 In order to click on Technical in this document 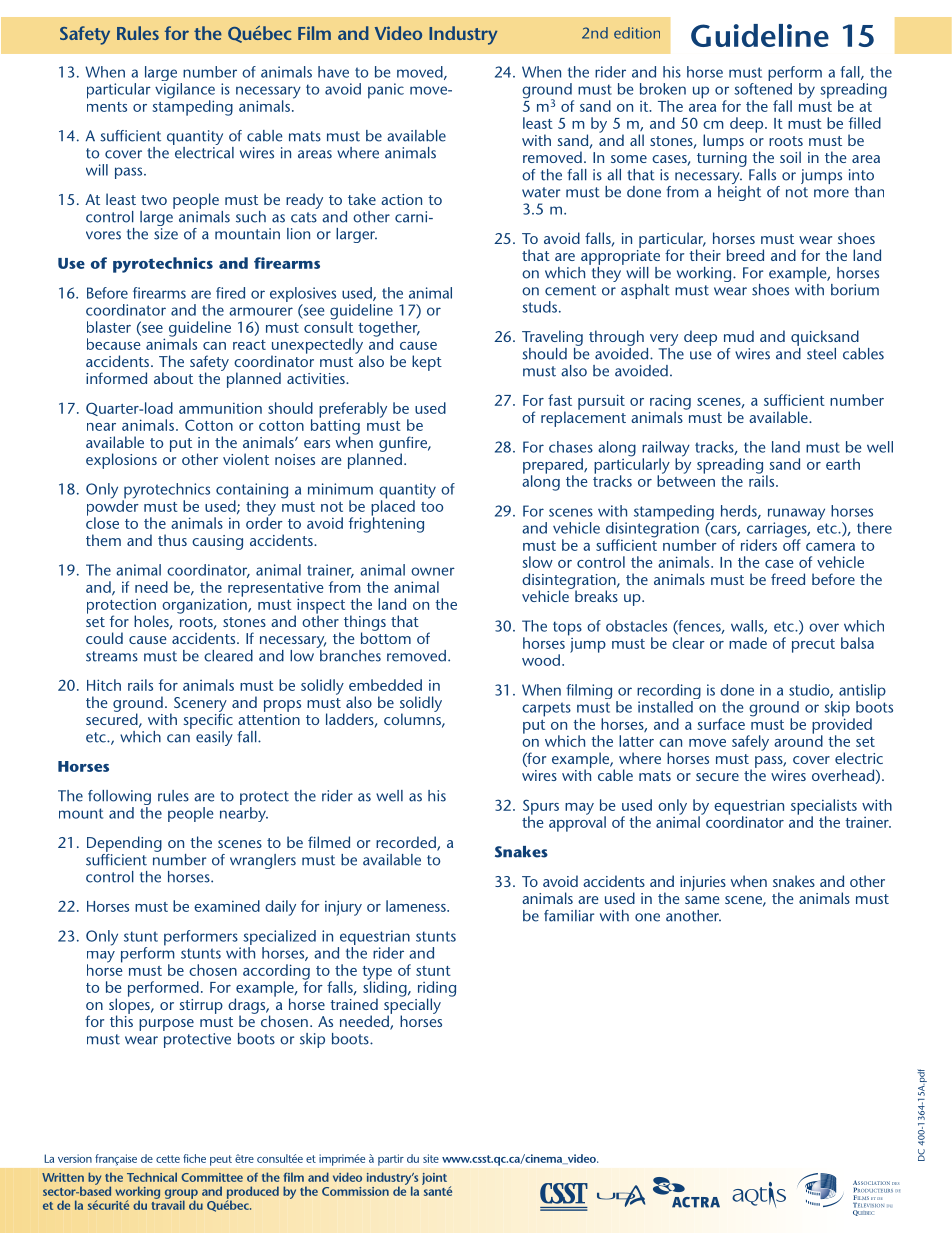, I will do `click(152, 1177)`.
